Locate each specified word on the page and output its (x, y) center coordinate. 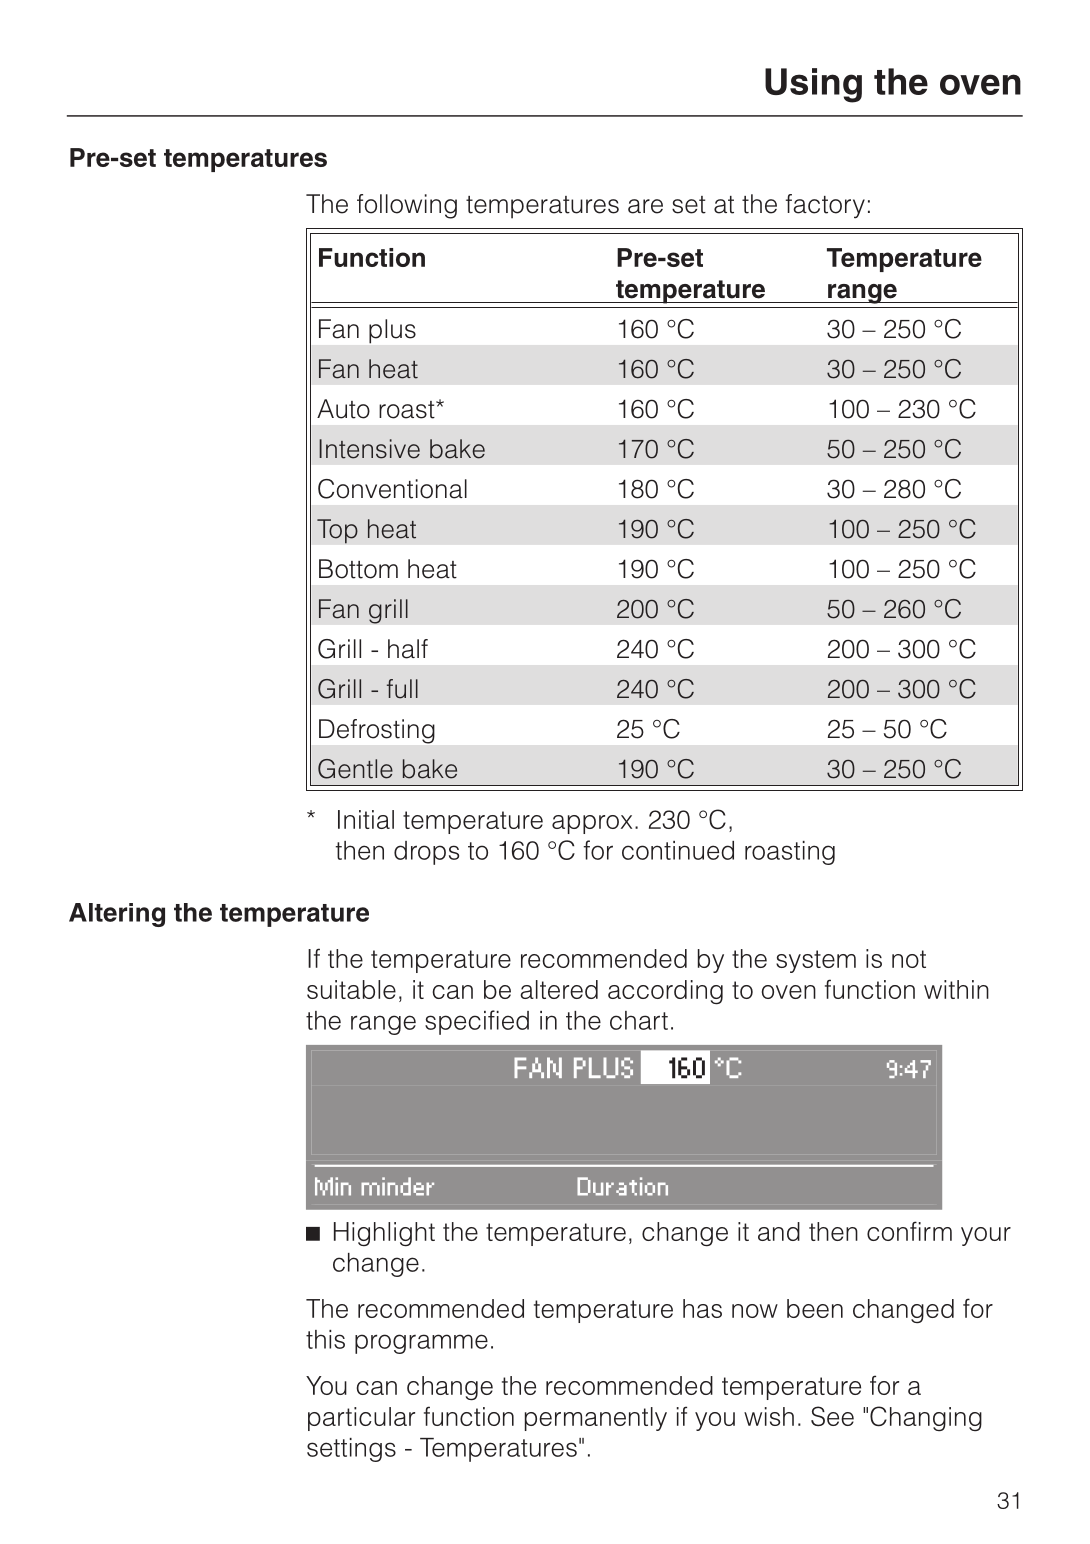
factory (825, 206)
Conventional (392, 489)
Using (813, 85)
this (325, 1339)
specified (477, 1022)
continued (678, 850)
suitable (351, 989)
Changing (926, 1418)
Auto (343, 409)
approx (592, 824)
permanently (596, 1419)
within (956, 989)
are (645, 206)
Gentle (355, 769)
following (407, 206)
